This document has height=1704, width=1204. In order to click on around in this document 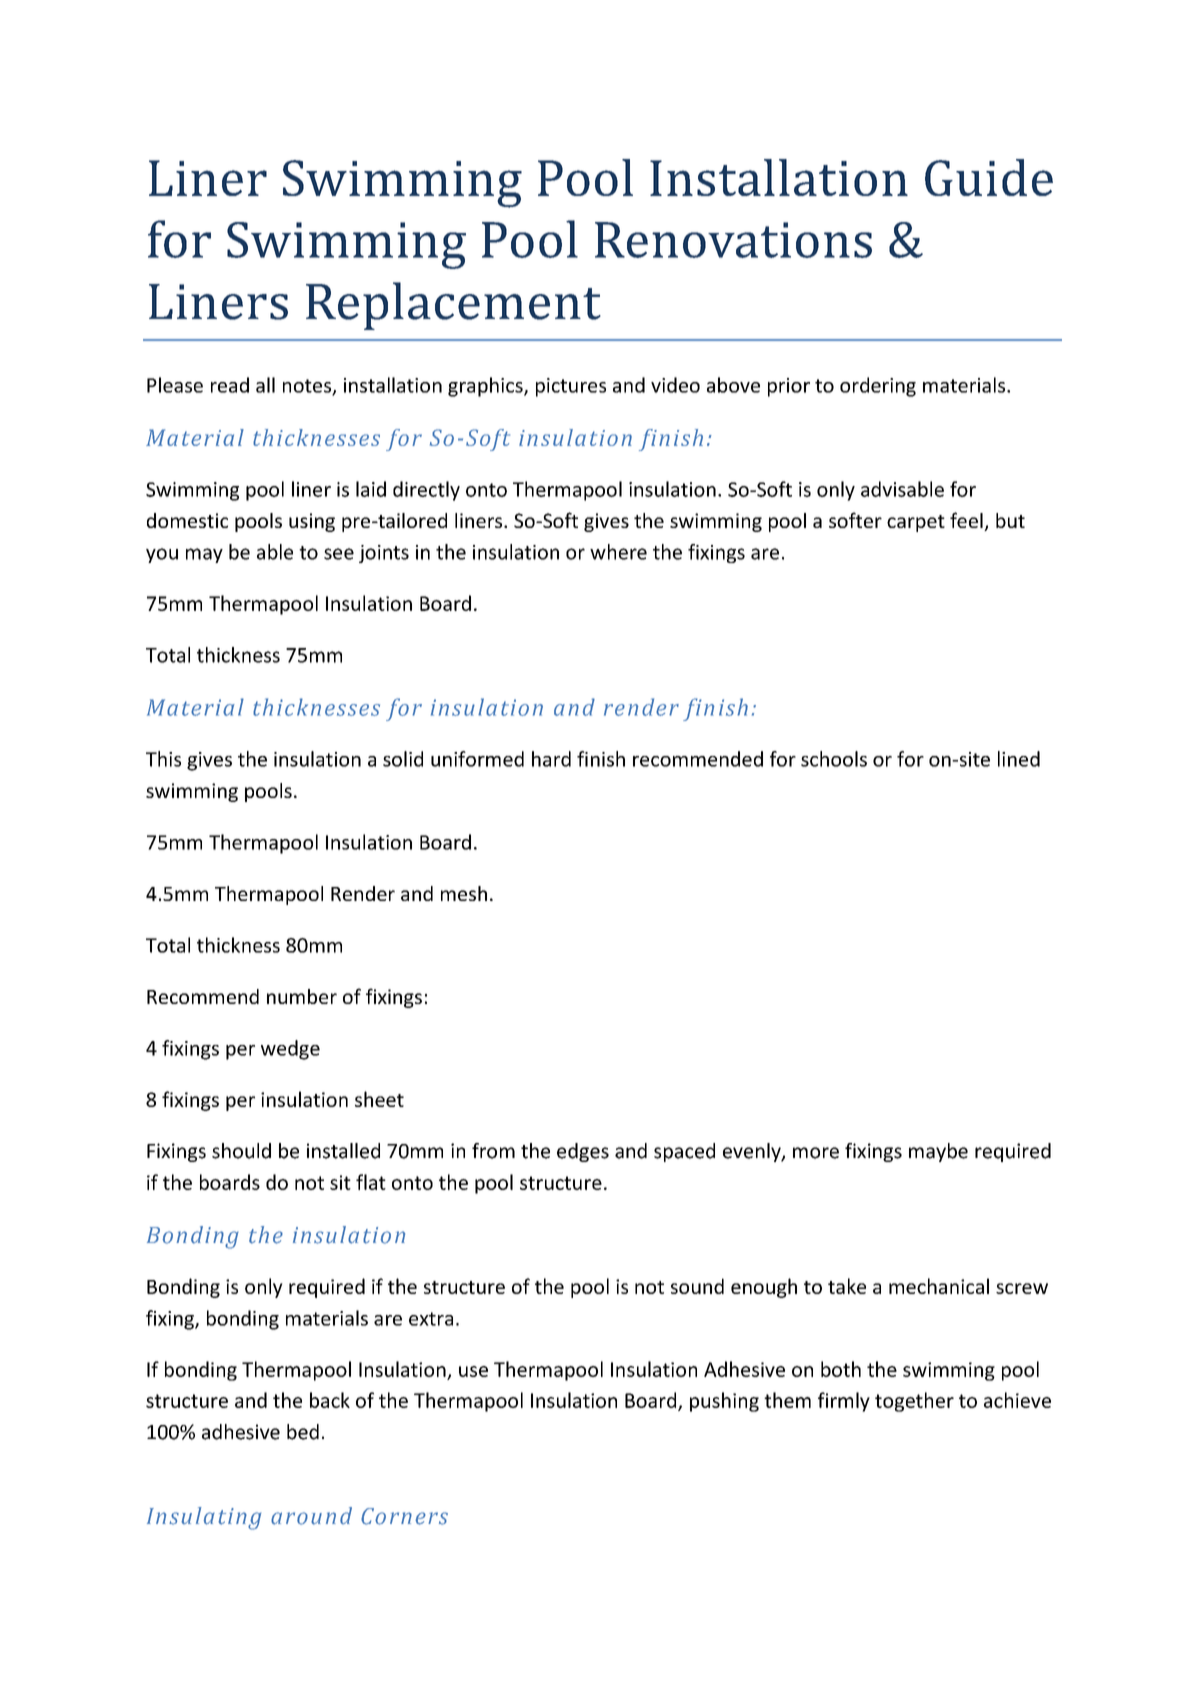, I will do `click(311, 1516)`.
